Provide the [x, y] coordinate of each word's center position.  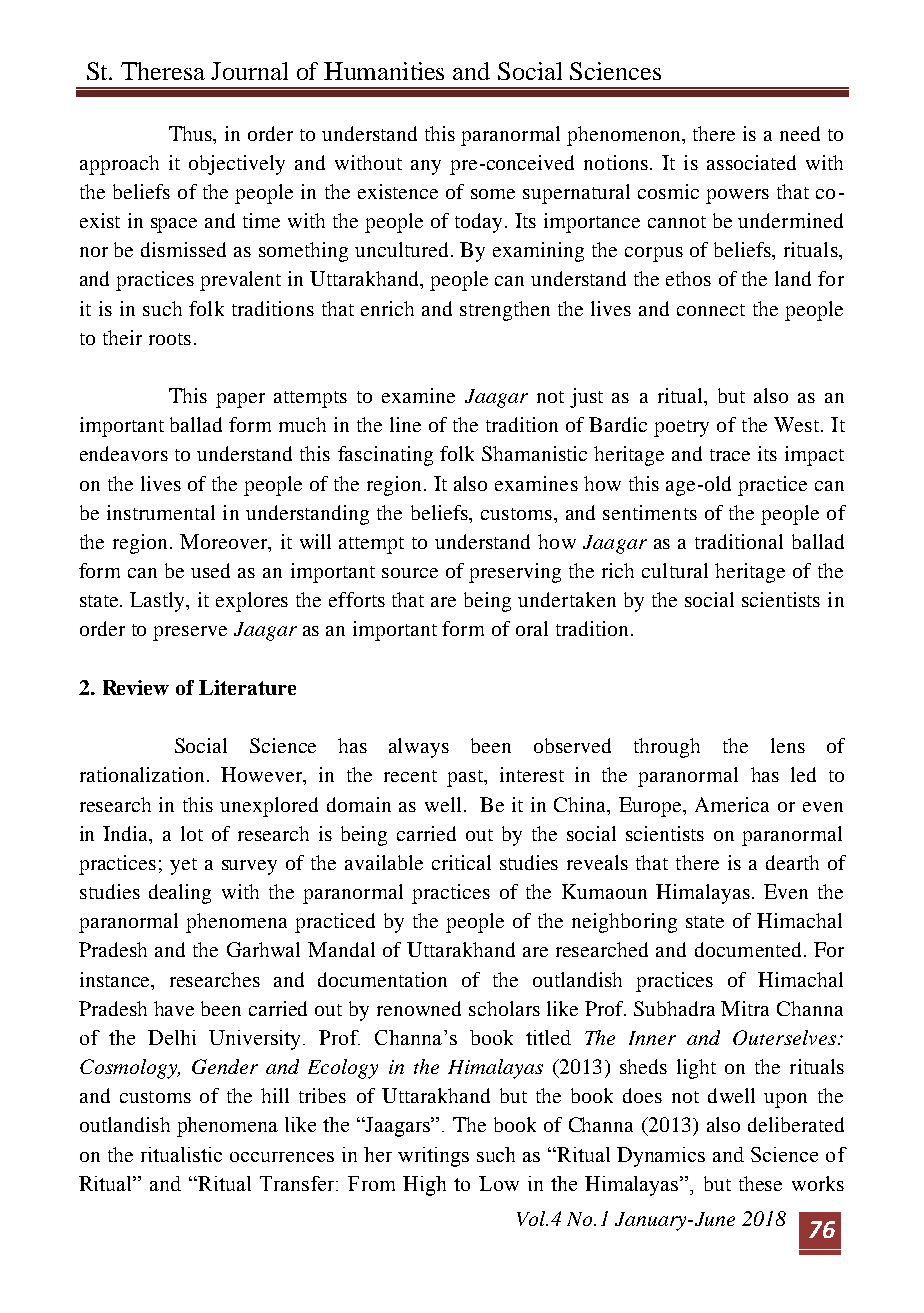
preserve [190, 633]
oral [532, 628]
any [426, 167]
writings [433, 1157]
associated [751, 162]
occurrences [282, 1157]
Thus [191, 133]
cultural [675, 570]
